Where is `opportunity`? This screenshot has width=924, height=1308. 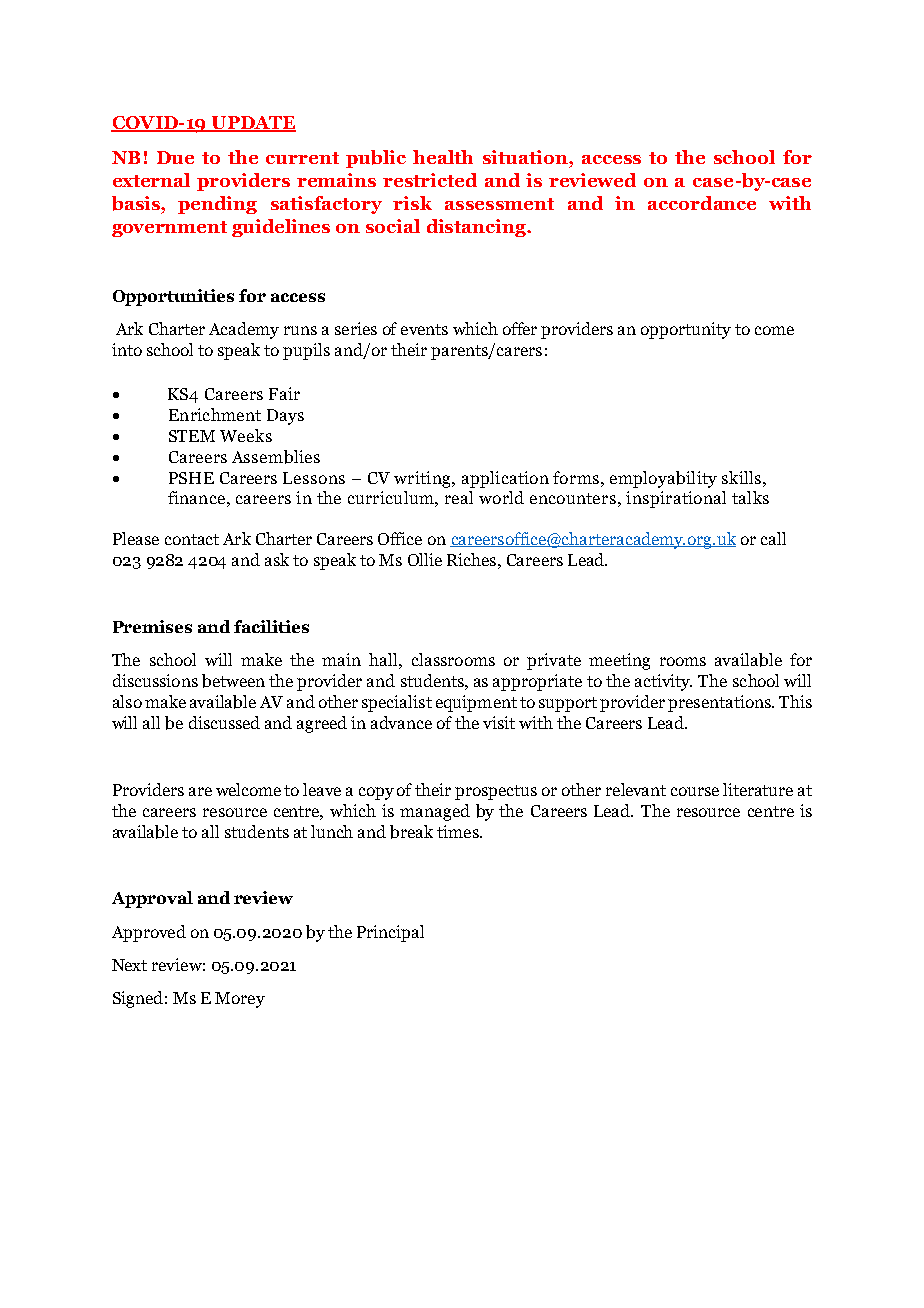 opportunity is located at coordinates (686, 330).
